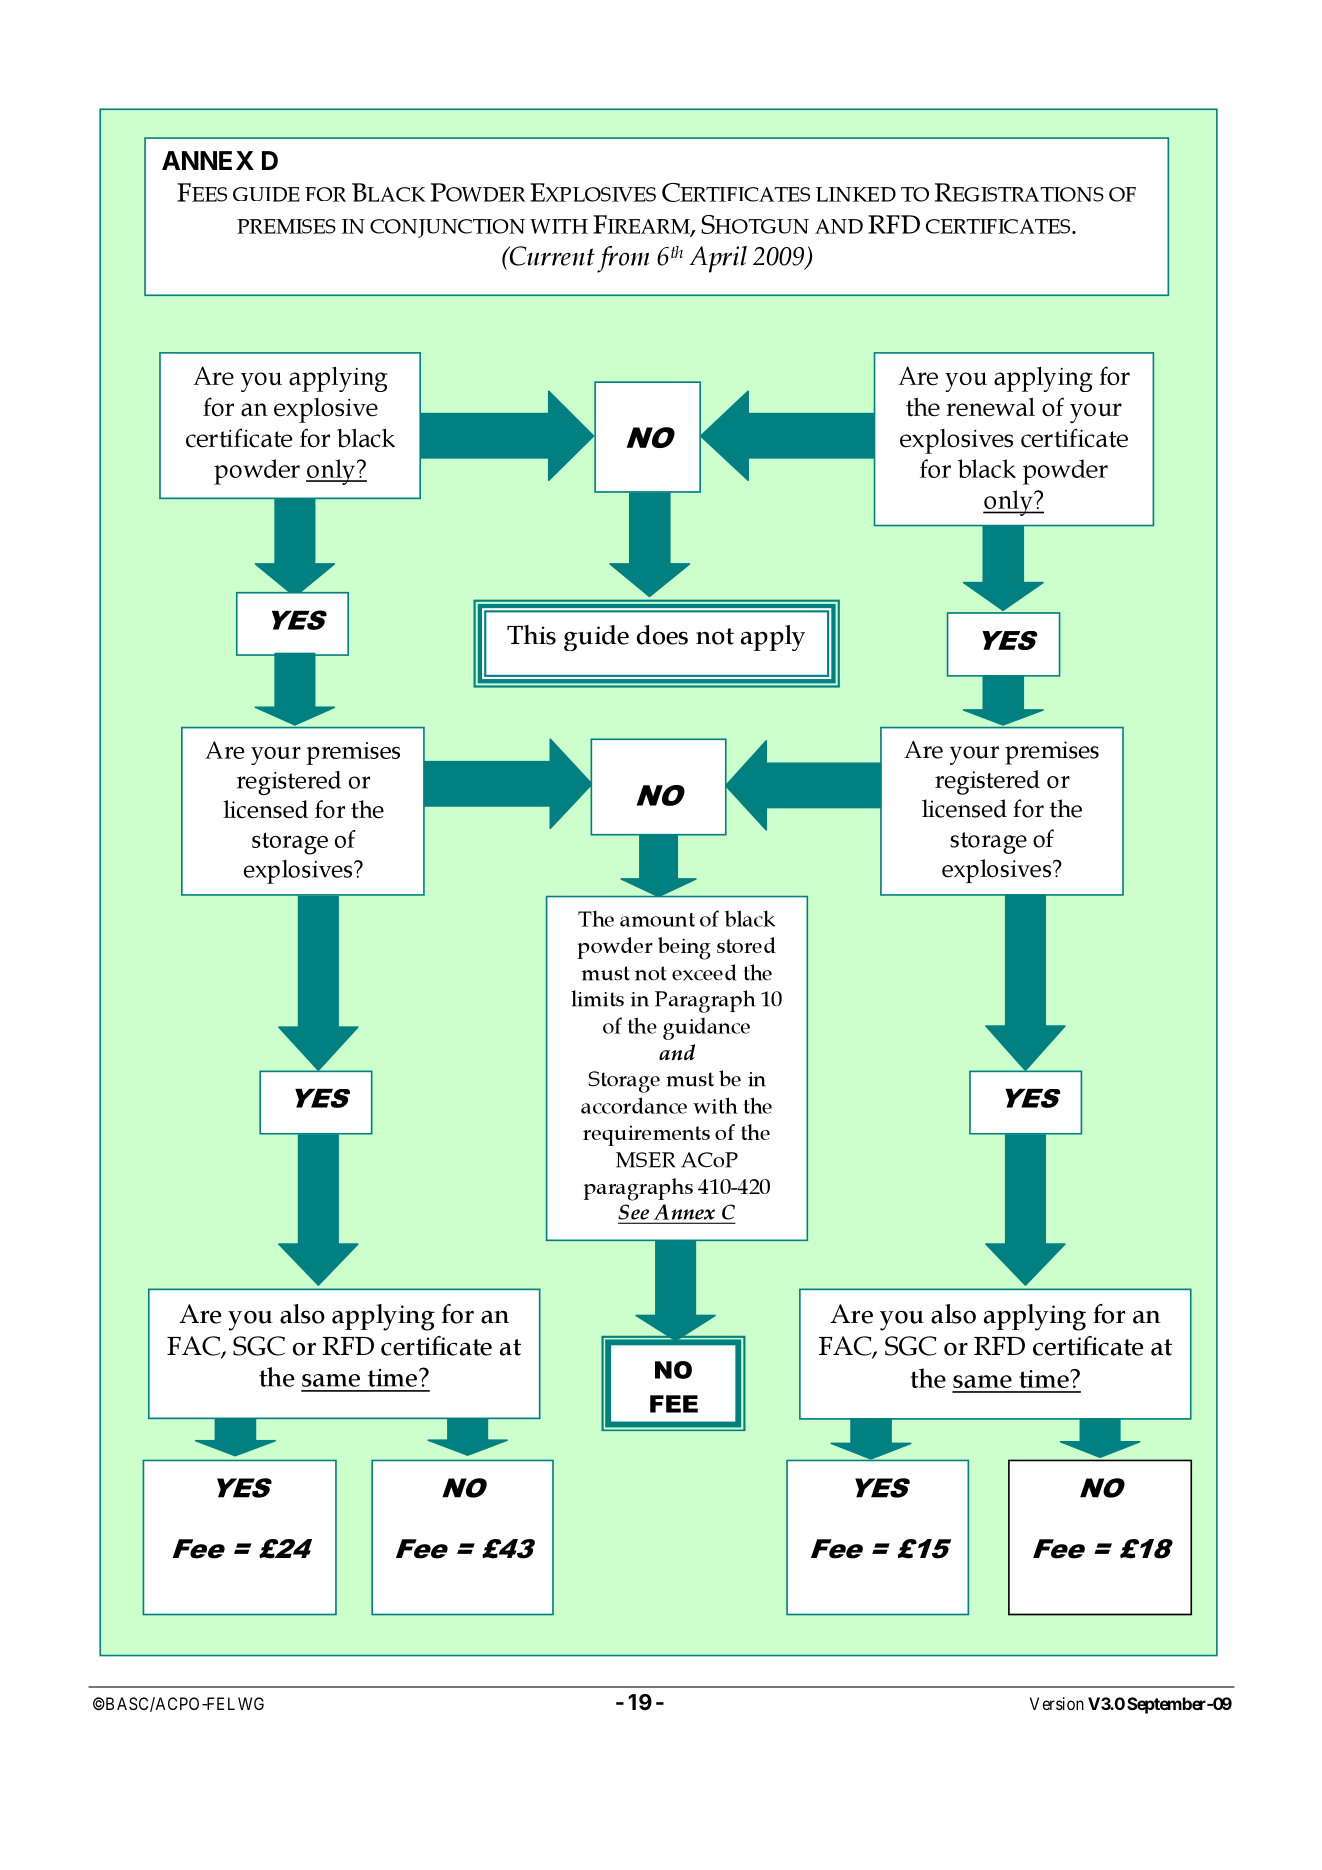  What do you see at coordinates (551, 256) in the page?
I see `Current` at bounding box center [551, 256].
